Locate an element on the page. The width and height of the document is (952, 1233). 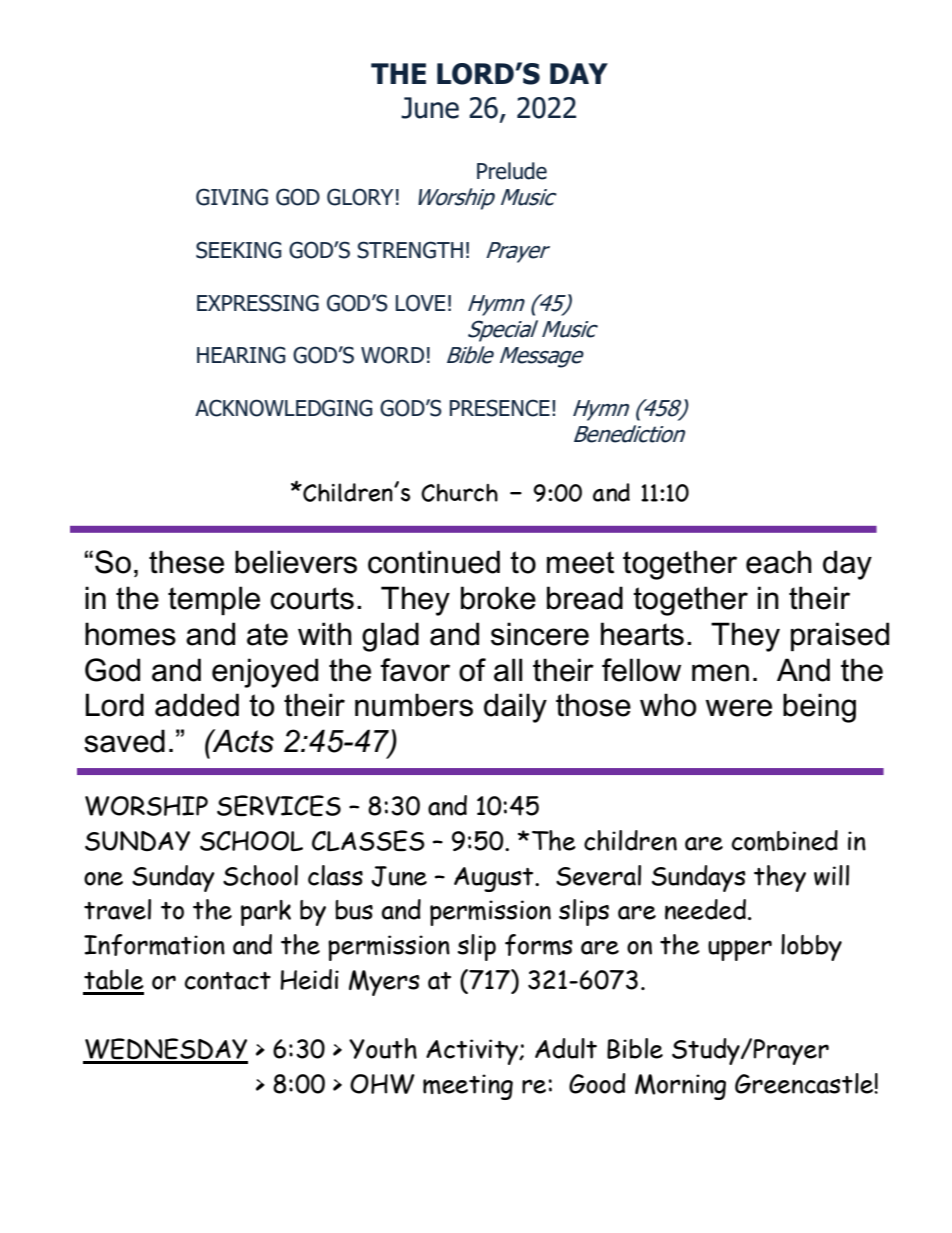
contact is located at coordinates (228, 981).
